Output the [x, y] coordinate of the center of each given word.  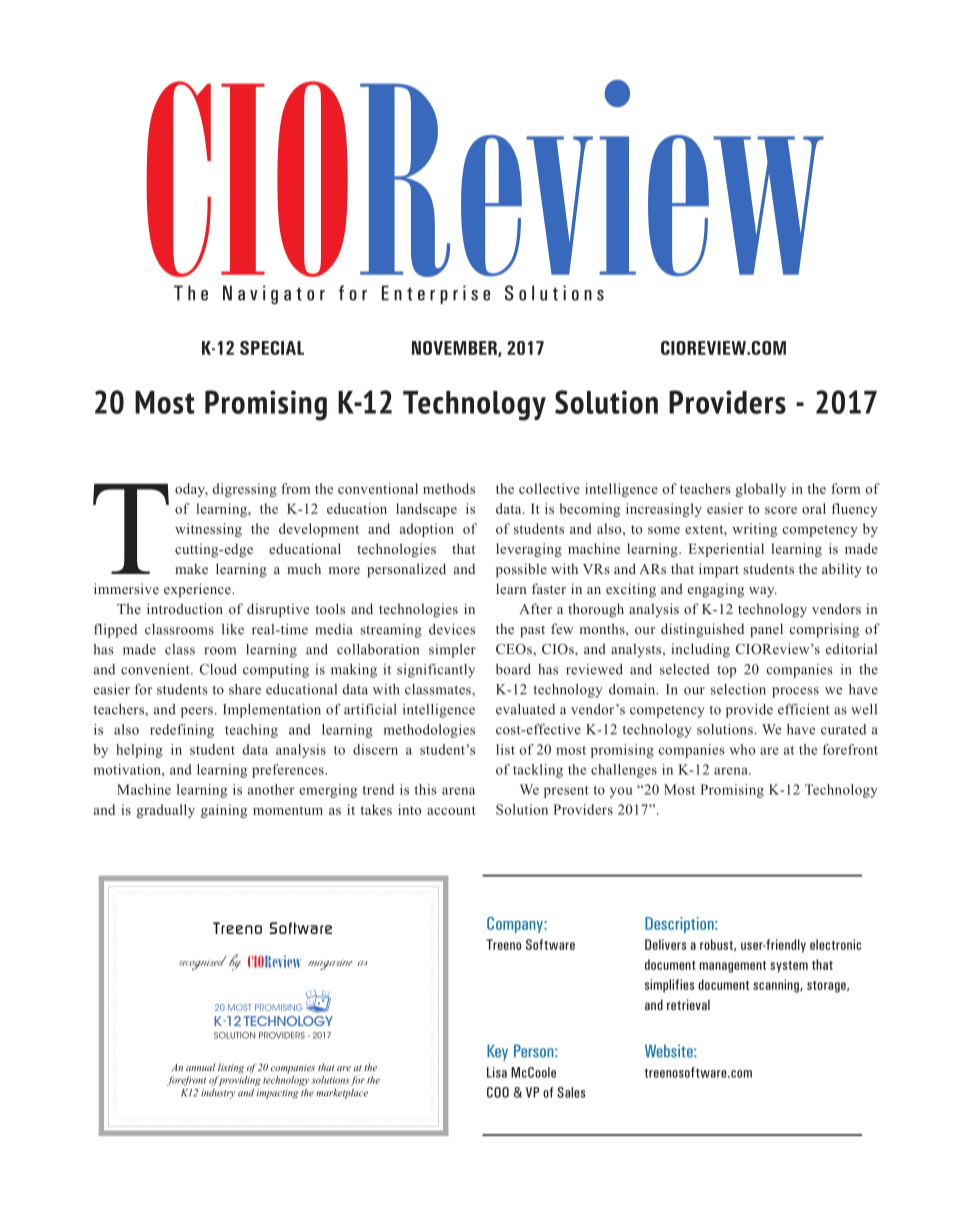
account [451, 810]
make [191, 569]
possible [521, 570]
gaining [224, 811]
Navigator [274, 295]
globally [760, 490]
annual [200, 1067]
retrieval [688, 1004]
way [763, 592]
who [742, 749]
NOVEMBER [455, 349]
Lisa [497, 1072]
